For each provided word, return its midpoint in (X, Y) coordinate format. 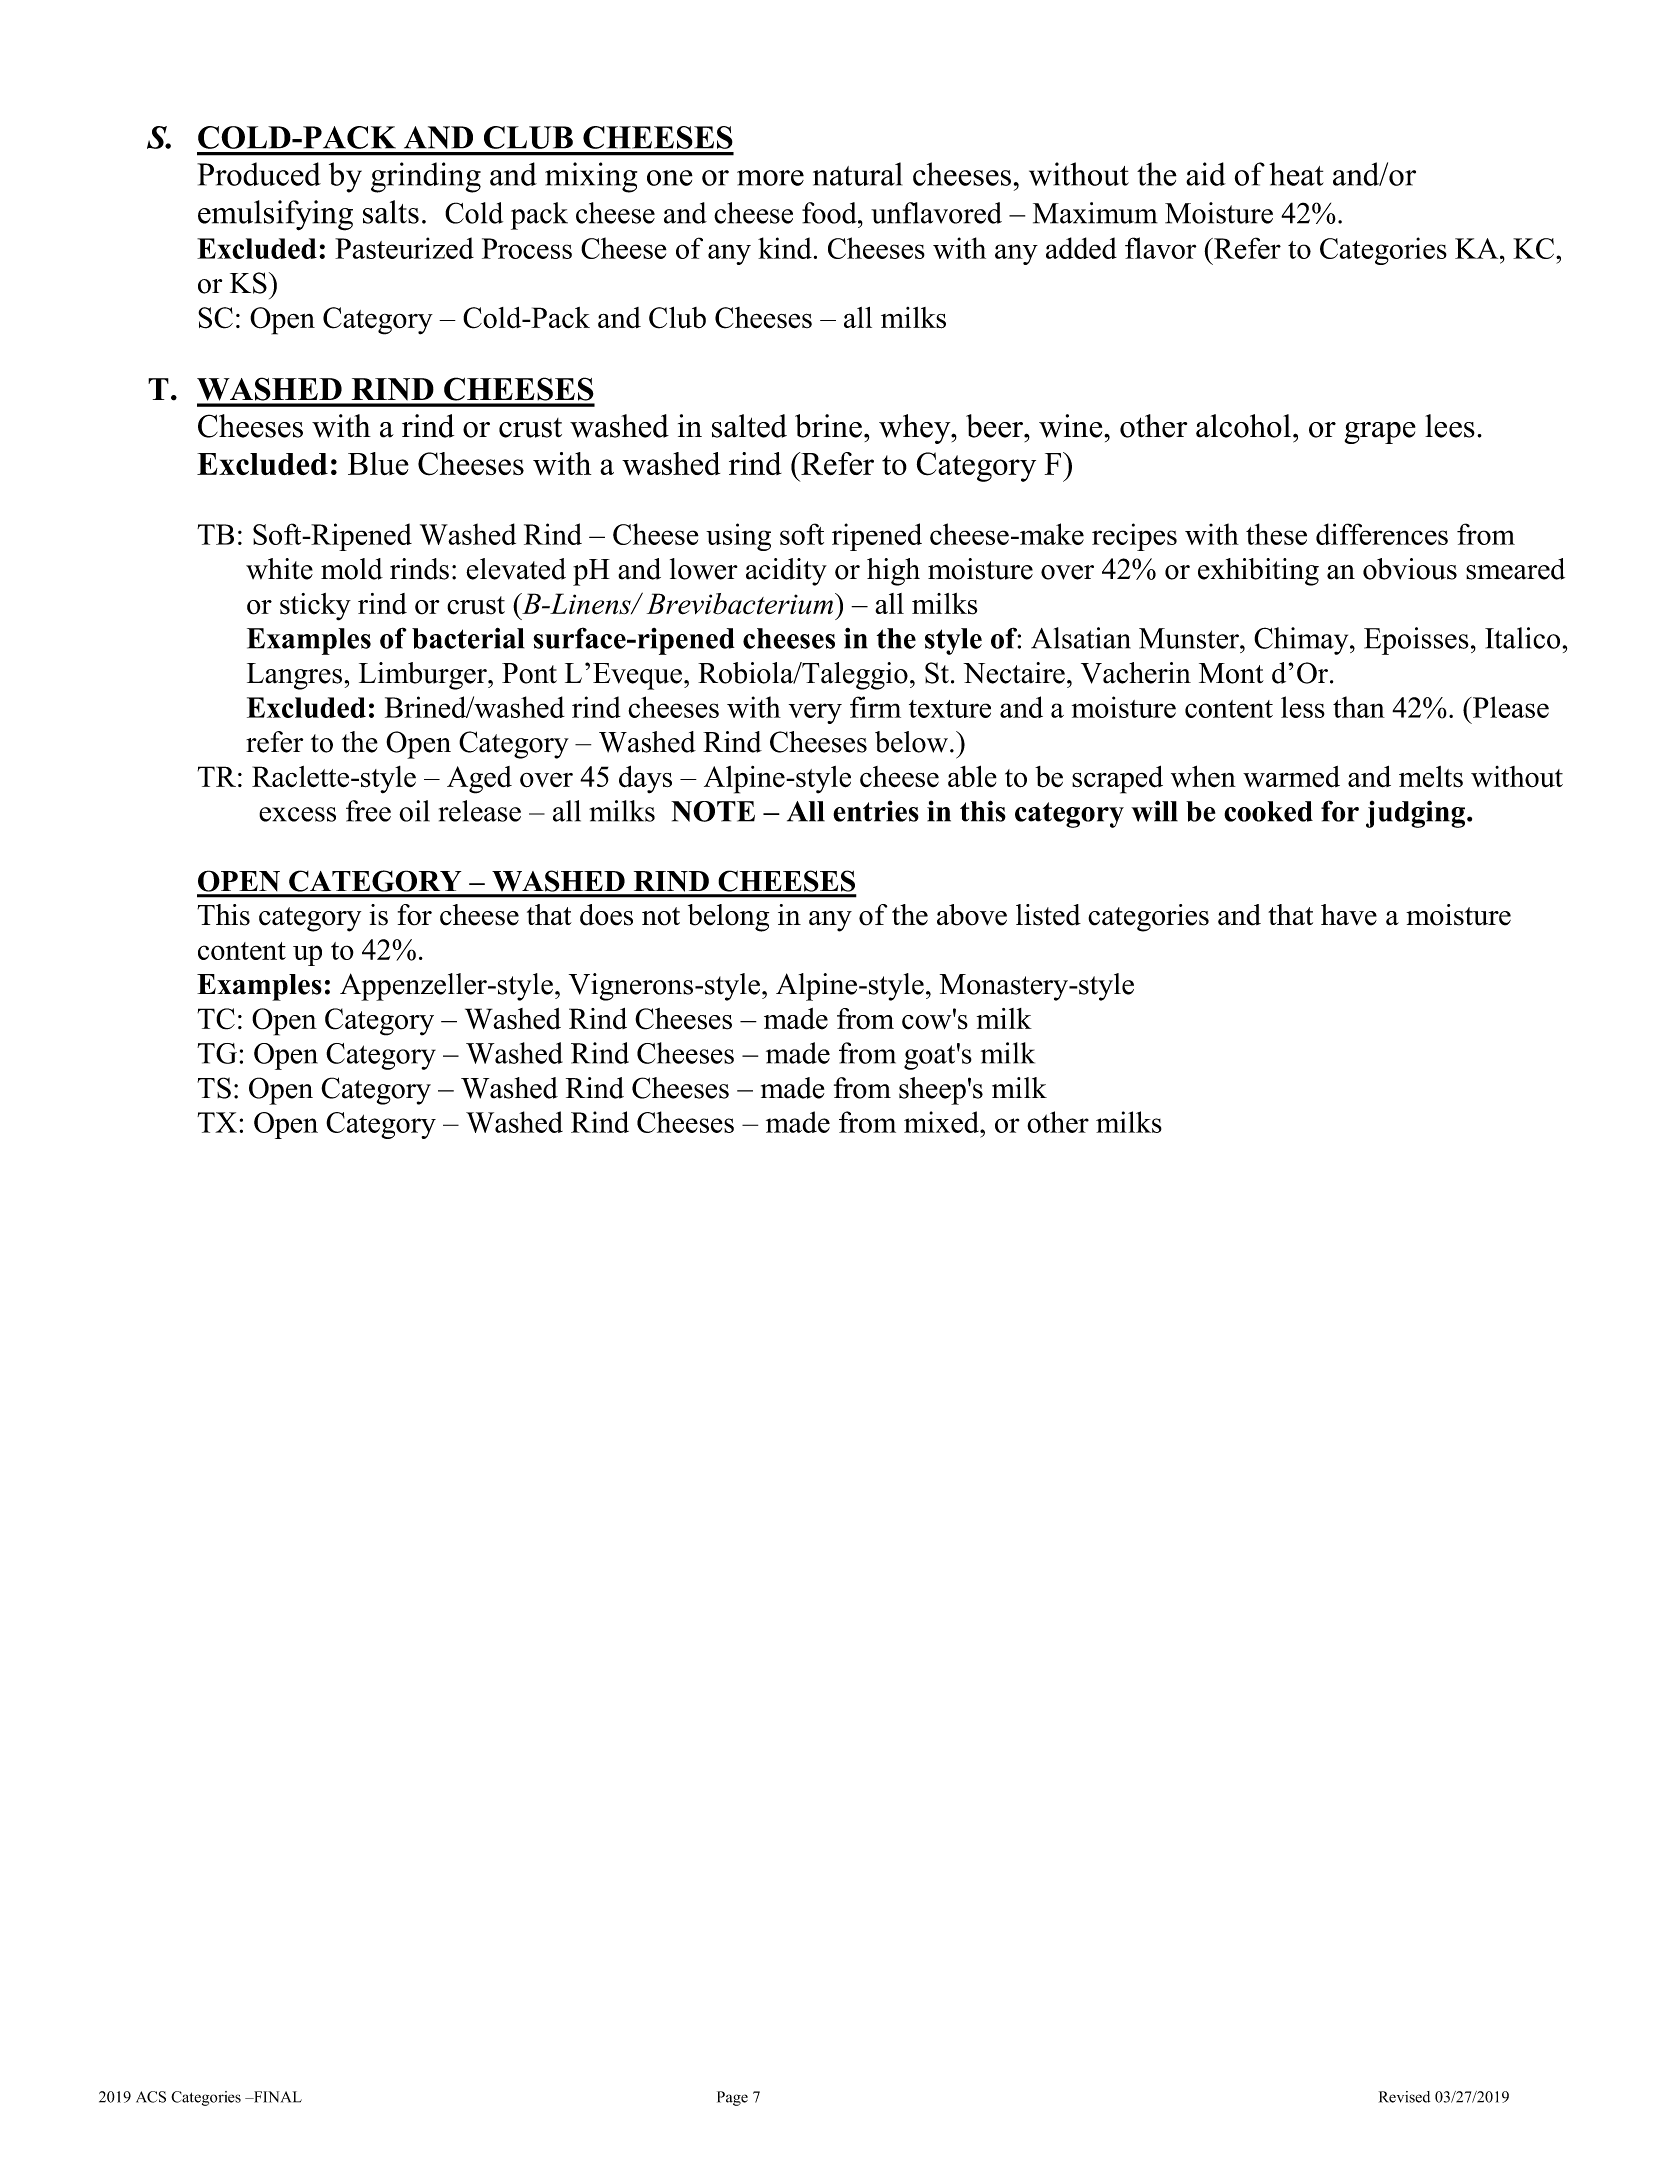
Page (732, 2098)
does (606, 915)
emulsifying (275, 215)
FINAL (276, 2097)
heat (1296, 174)
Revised (1404, 2097)
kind (785, 248)
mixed (942, 1122)
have (1349, 915)
